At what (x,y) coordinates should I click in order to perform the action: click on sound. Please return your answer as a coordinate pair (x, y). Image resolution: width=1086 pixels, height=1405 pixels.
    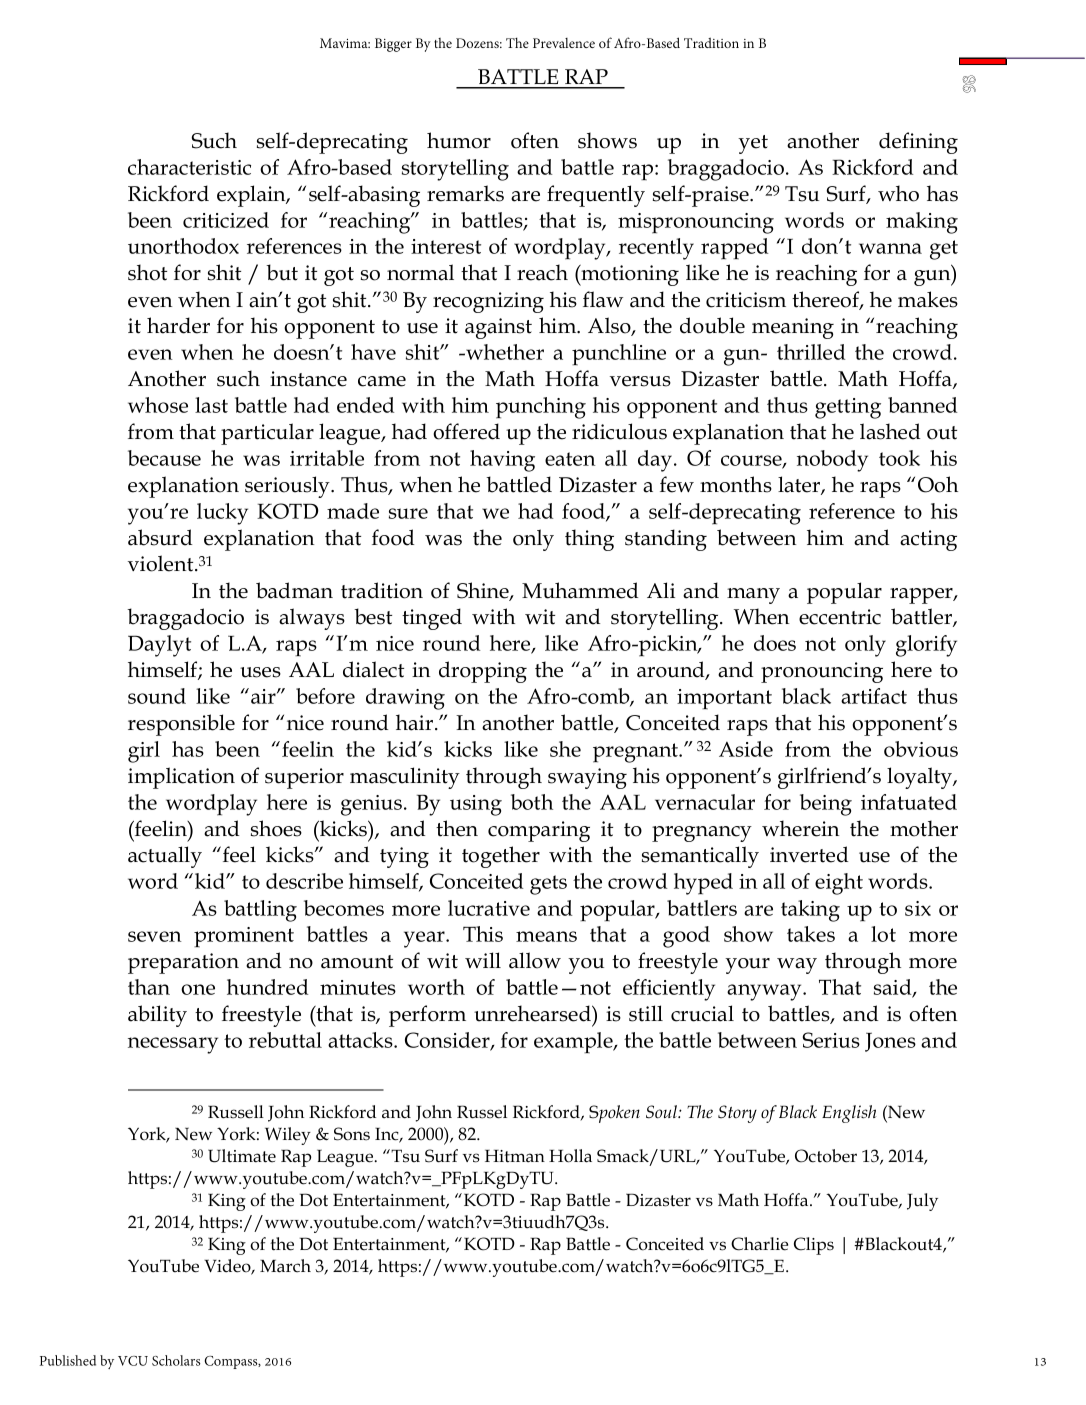
    Looking at the image, I should click on (157, 696).
